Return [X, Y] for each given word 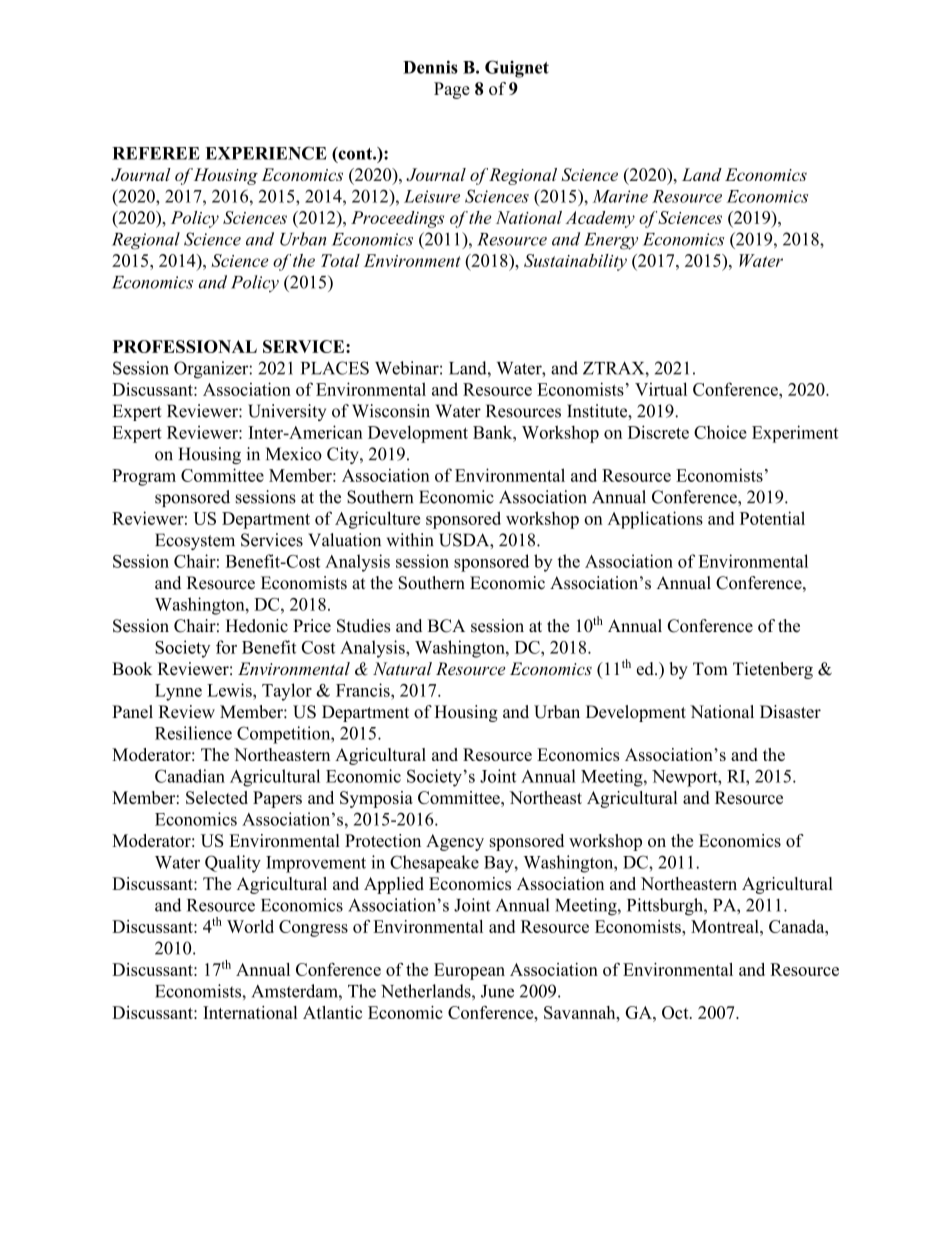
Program [144, 477]
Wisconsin [391, 411]
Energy [611, 241]
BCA [446, 626]
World [250, 926]
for [226, 647]
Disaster [790, 712]
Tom [710, 669]
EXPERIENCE [266, 153]
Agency [455, 842]
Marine [620, 196]
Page [452, 90]
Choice [720, 432]
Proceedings [397, 219]
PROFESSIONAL [185, 346]
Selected [217, 797]
